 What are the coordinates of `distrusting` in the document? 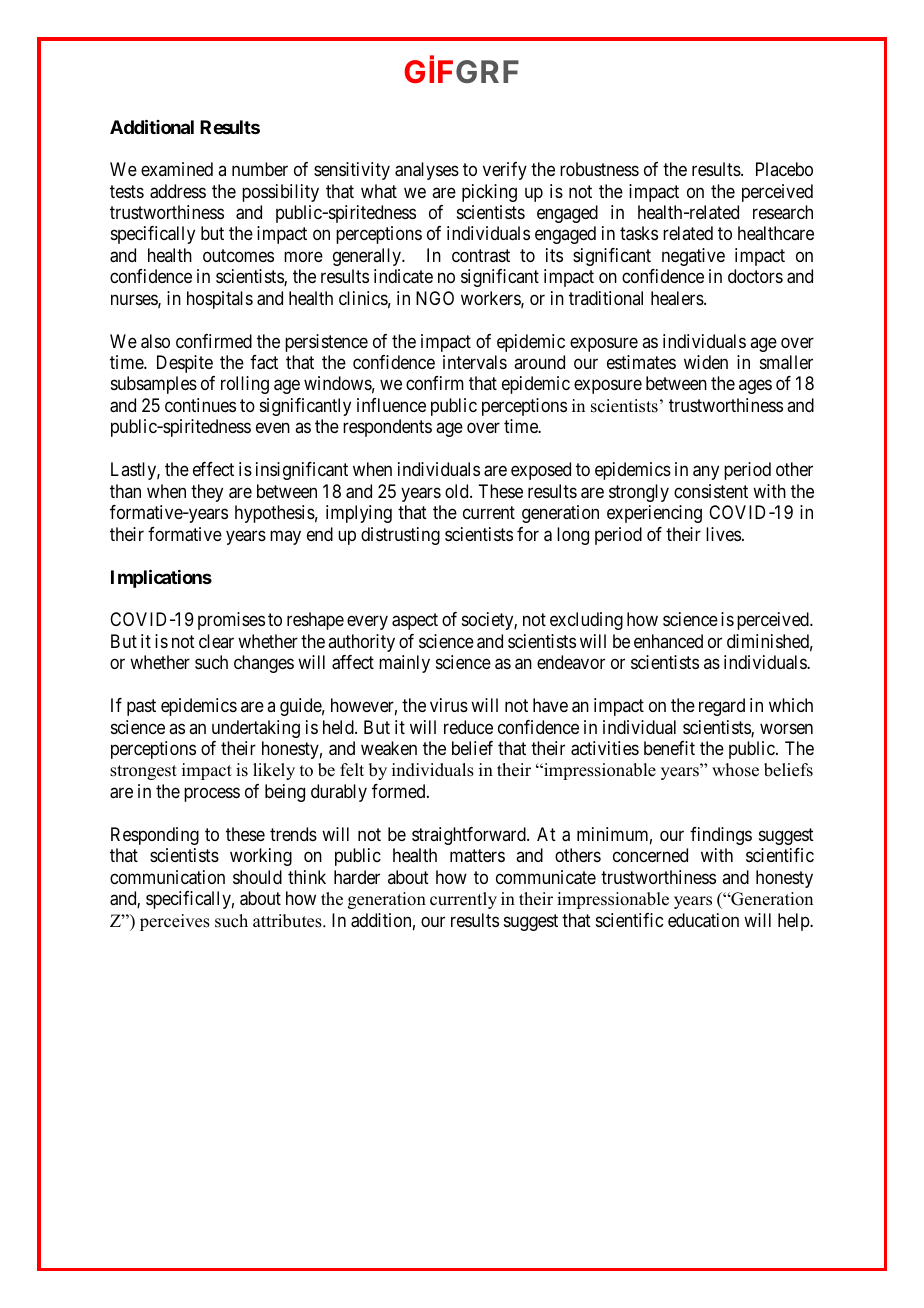 It's located at (400, 536).
